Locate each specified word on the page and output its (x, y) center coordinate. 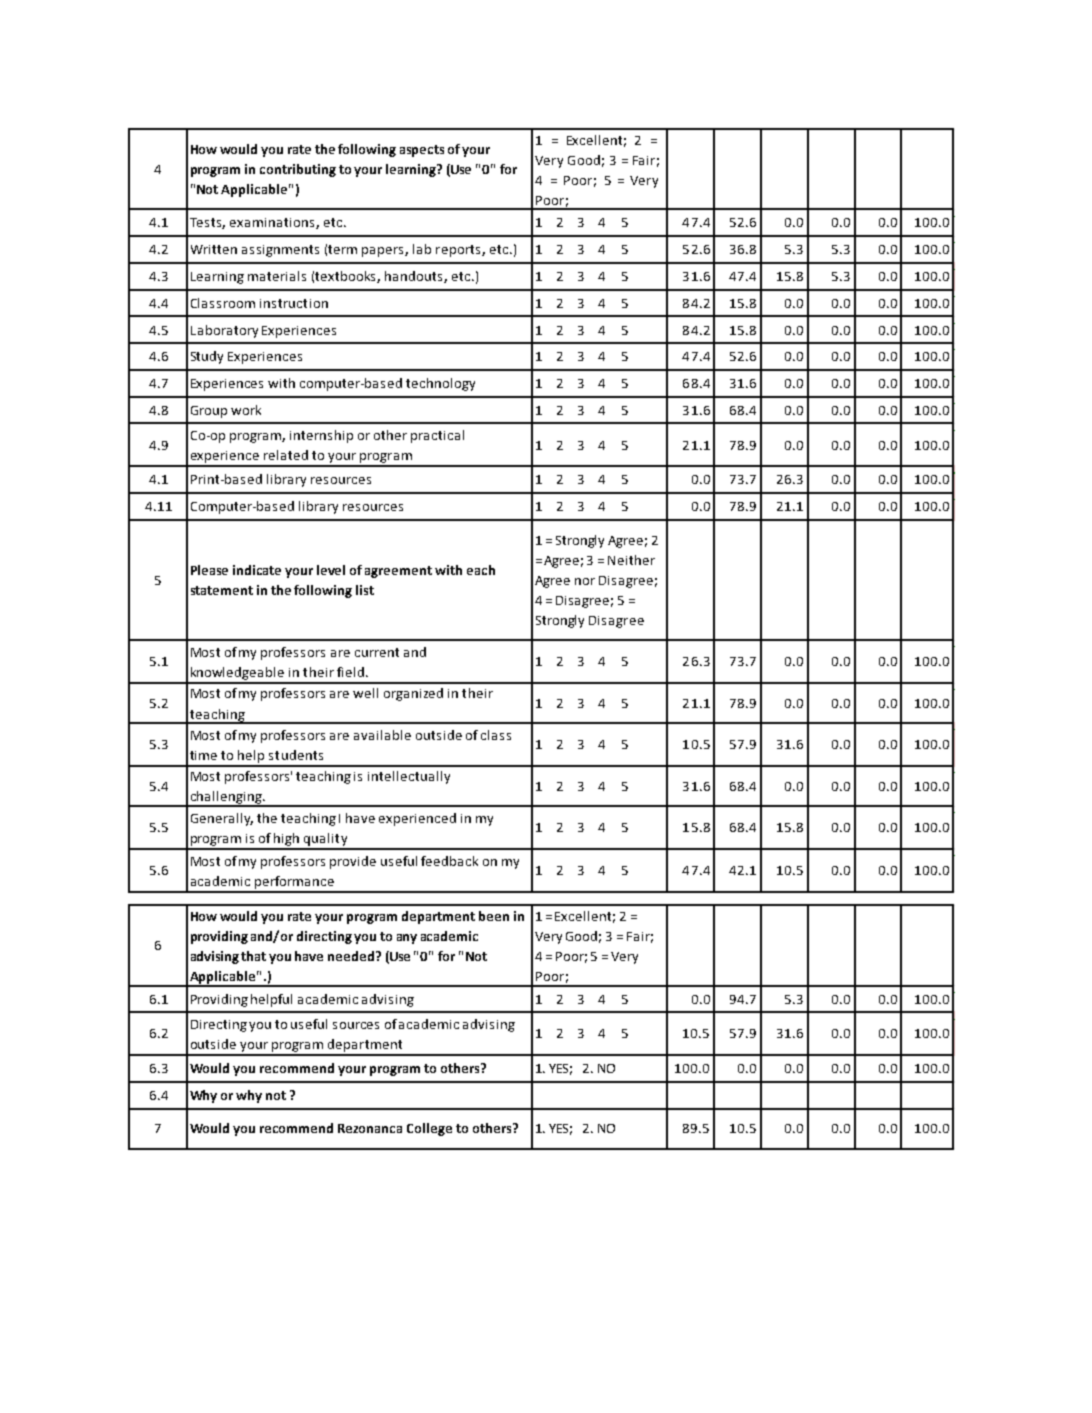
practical (437, 436)
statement (222, 590)
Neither (631, 560)
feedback (449, 861)
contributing (298, 170)
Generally (222, 819)
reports (459, 251)
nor (585, 581)
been (494, 916)
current (377, 652)
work (246, 410)
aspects (422, 151)
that (253, 956)
